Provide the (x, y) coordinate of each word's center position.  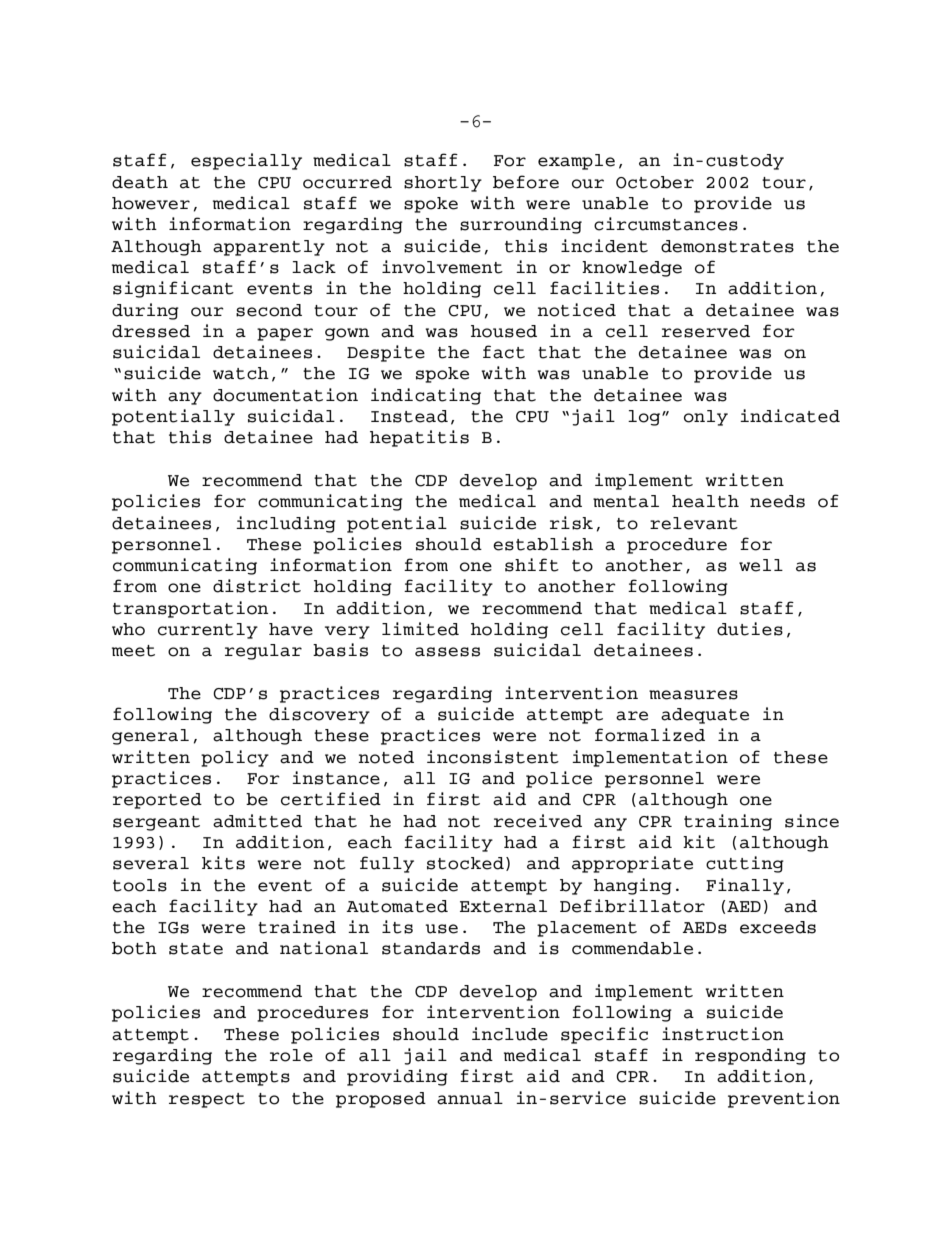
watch (241, 373)
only (706, 418)
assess (447, 652)
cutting (745, 864)
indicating (426, 396)
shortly (443, 184)
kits (223, 863)
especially (246, 161)
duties (750, 629)
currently (208, 631)
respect (207, 1100)
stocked (465, 863)
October (655, 182)
